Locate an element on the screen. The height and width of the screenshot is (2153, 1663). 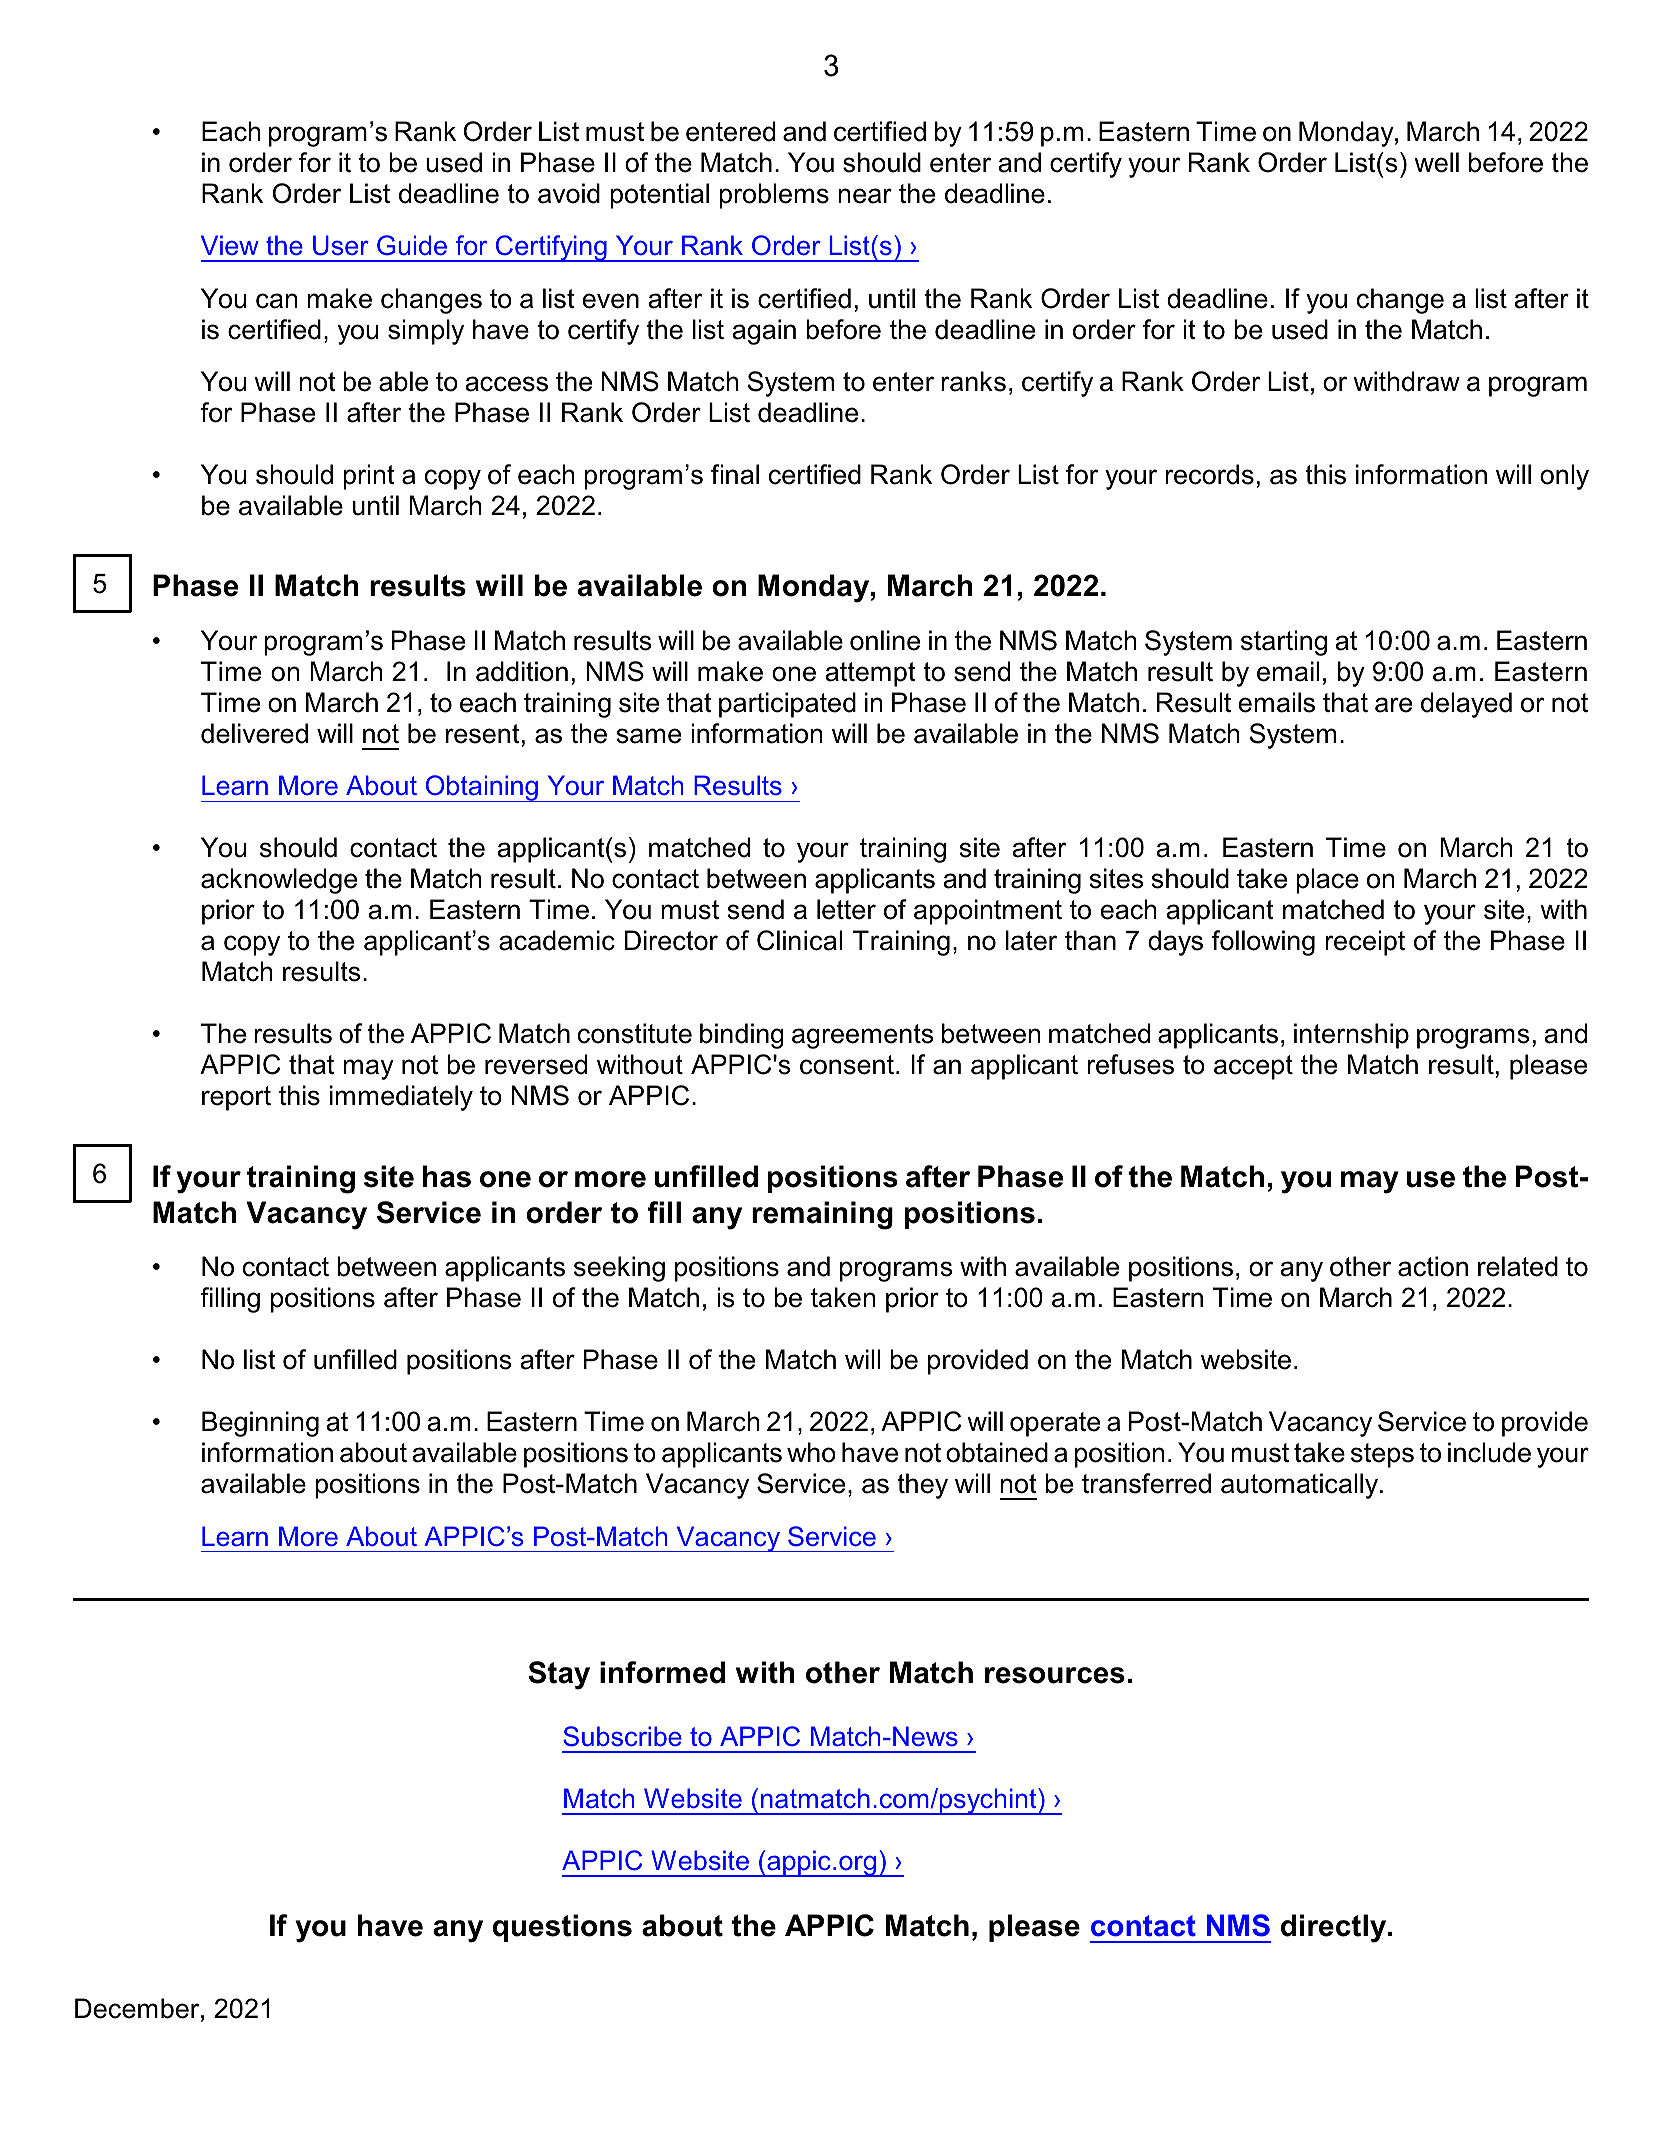
directly is located at coordinates (1335, 1928).
